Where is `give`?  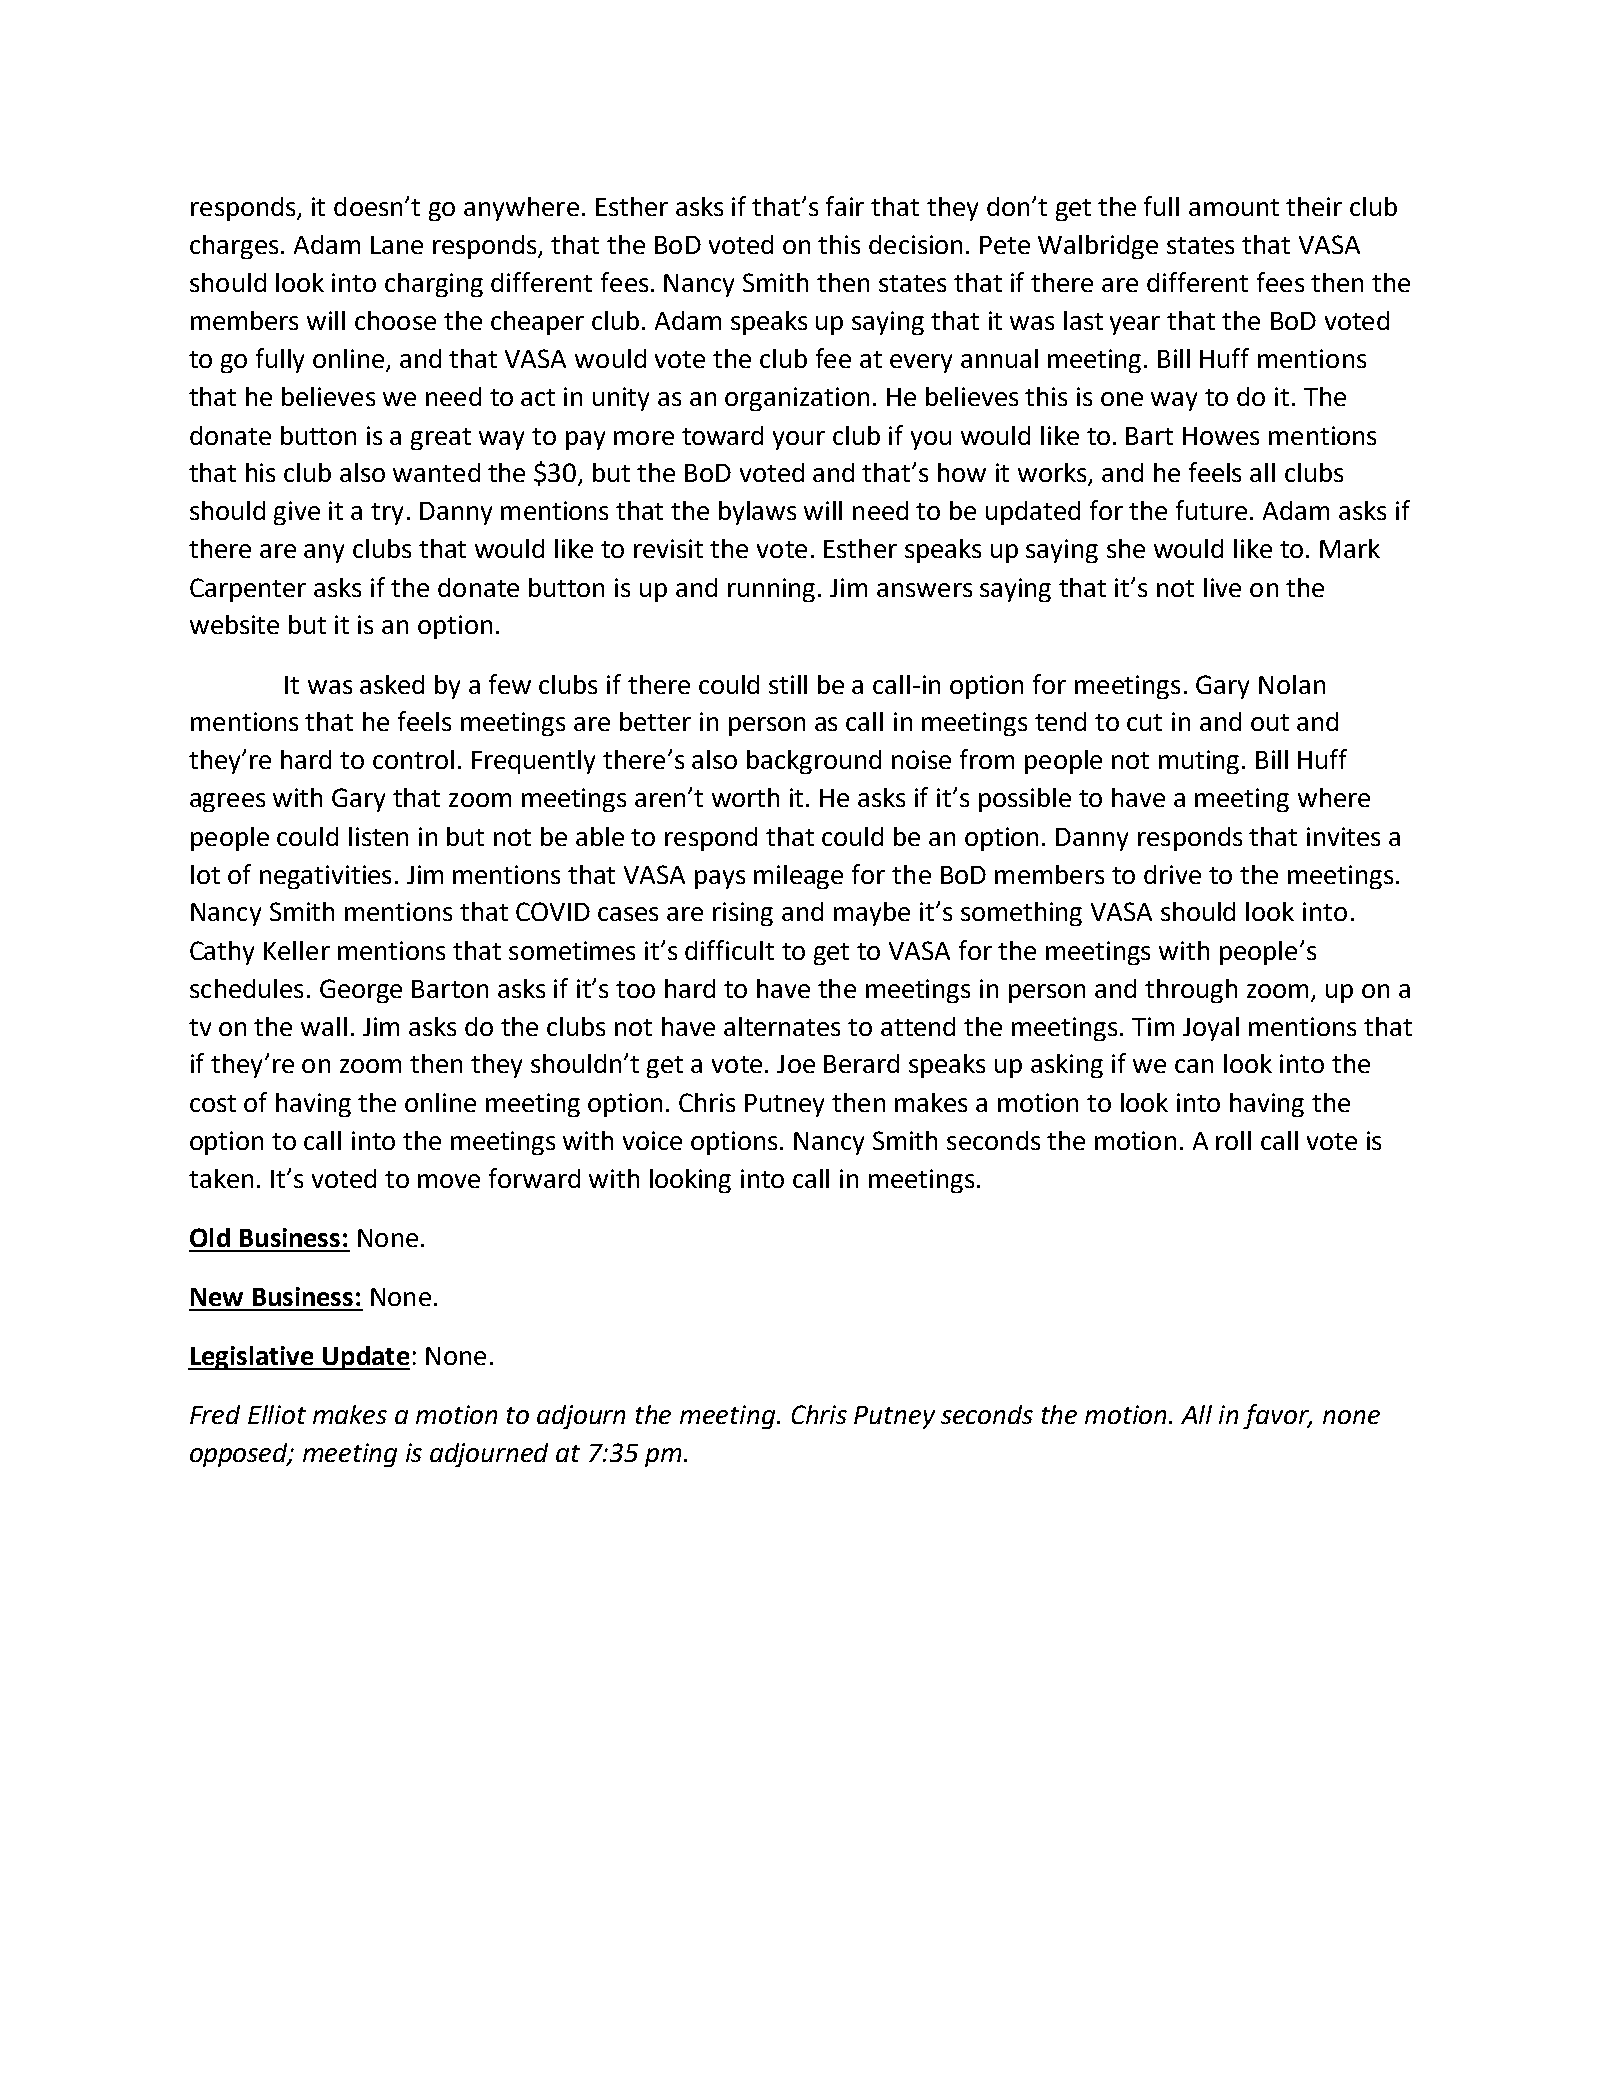
give is located at coordinates (297, 513).
